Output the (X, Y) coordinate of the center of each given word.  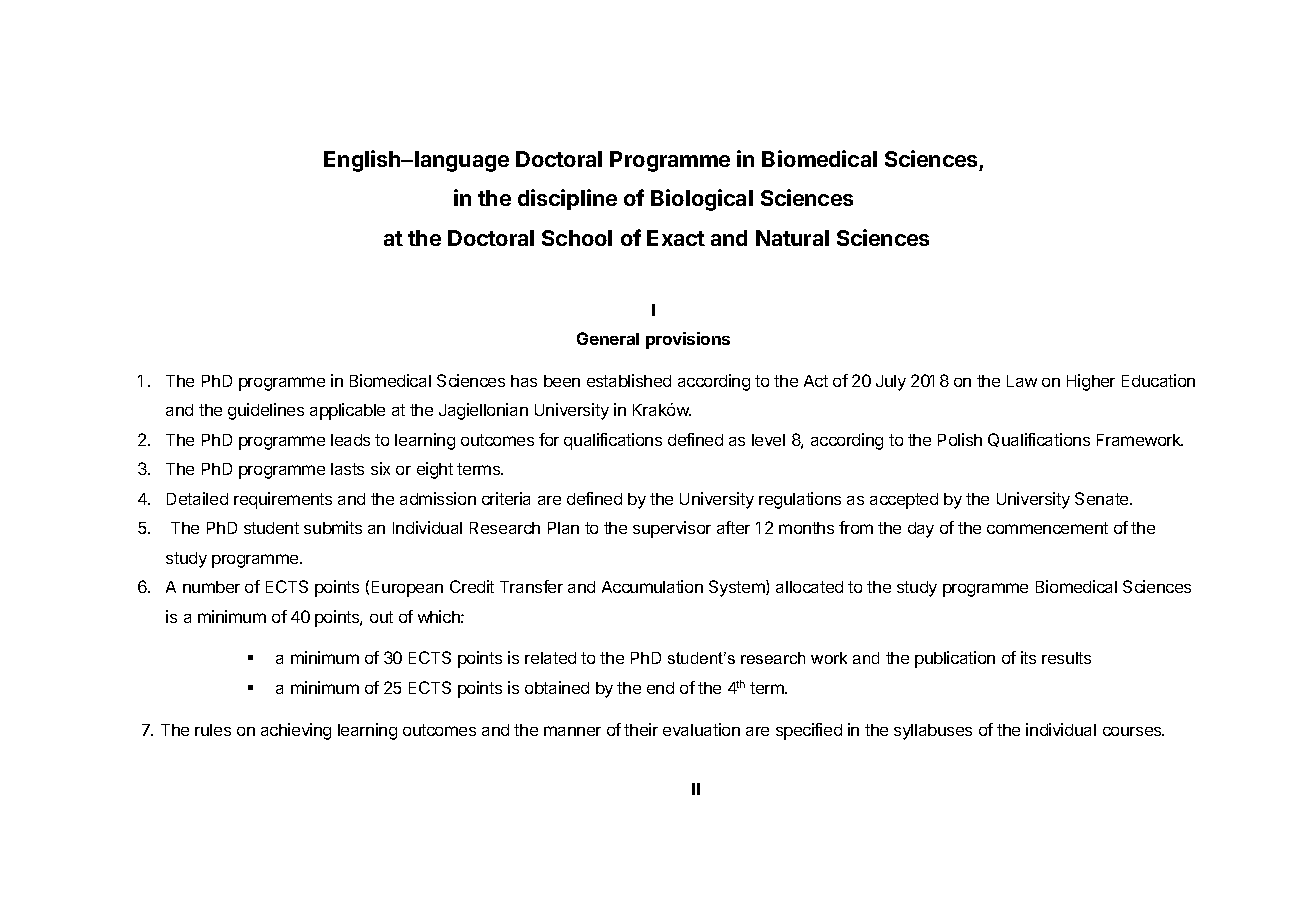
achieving (296, 731)
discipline (567, 199)
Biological (702, 200)
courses (1133, 731)
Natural (792, 238)
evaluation (701, 729)
